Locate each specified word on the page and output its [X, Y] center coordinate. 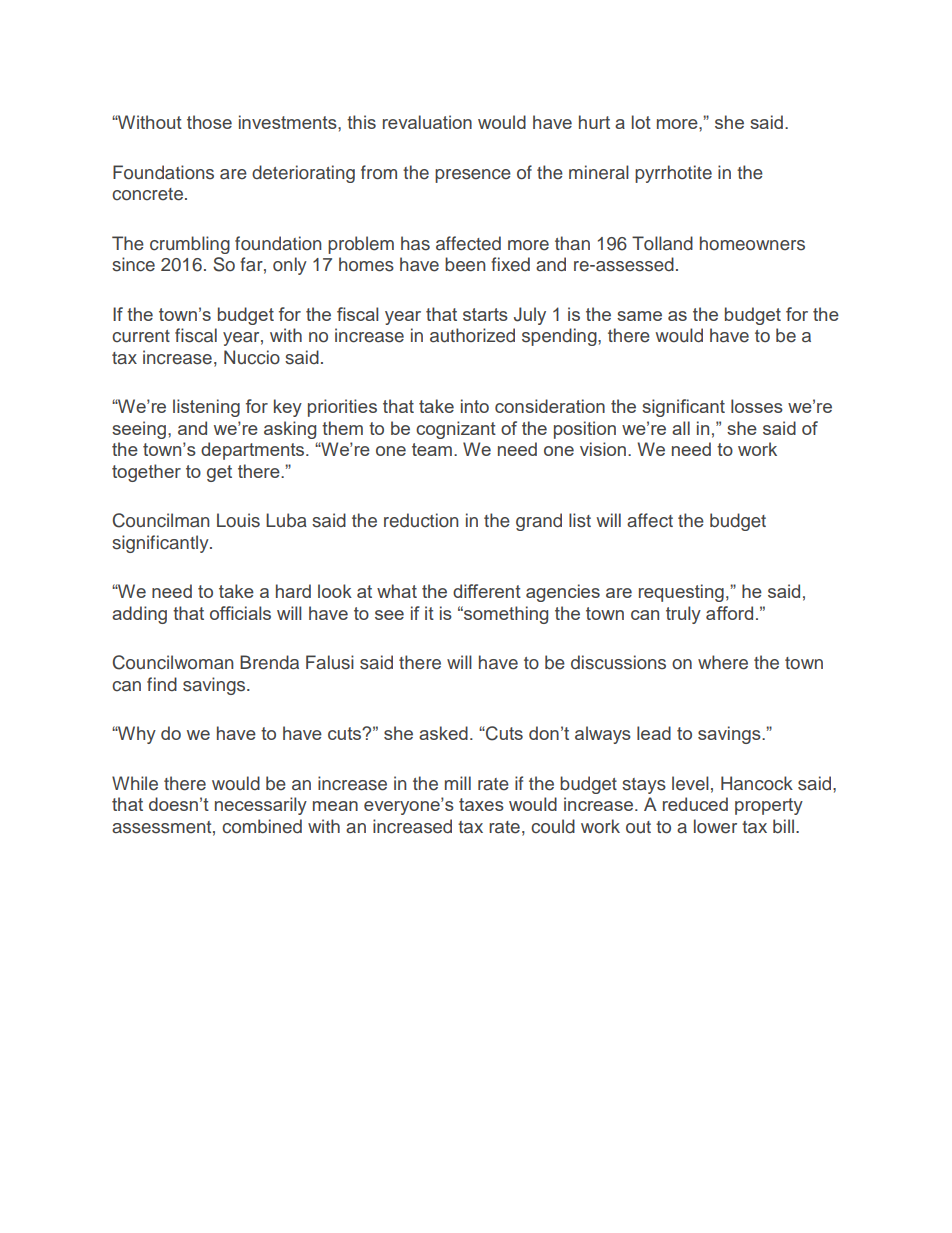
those [209, 122]
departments [254, 451]
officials [240, 613]
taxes [481, 804]
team [432, 449]
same [639, 316]
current [141, 336]
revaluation [427, 122]
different [487, 591]
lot [641, 122]
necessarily [261, 806]
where [723, 662]
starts [485, 314]
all [681, 428]
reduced [695, 804]
